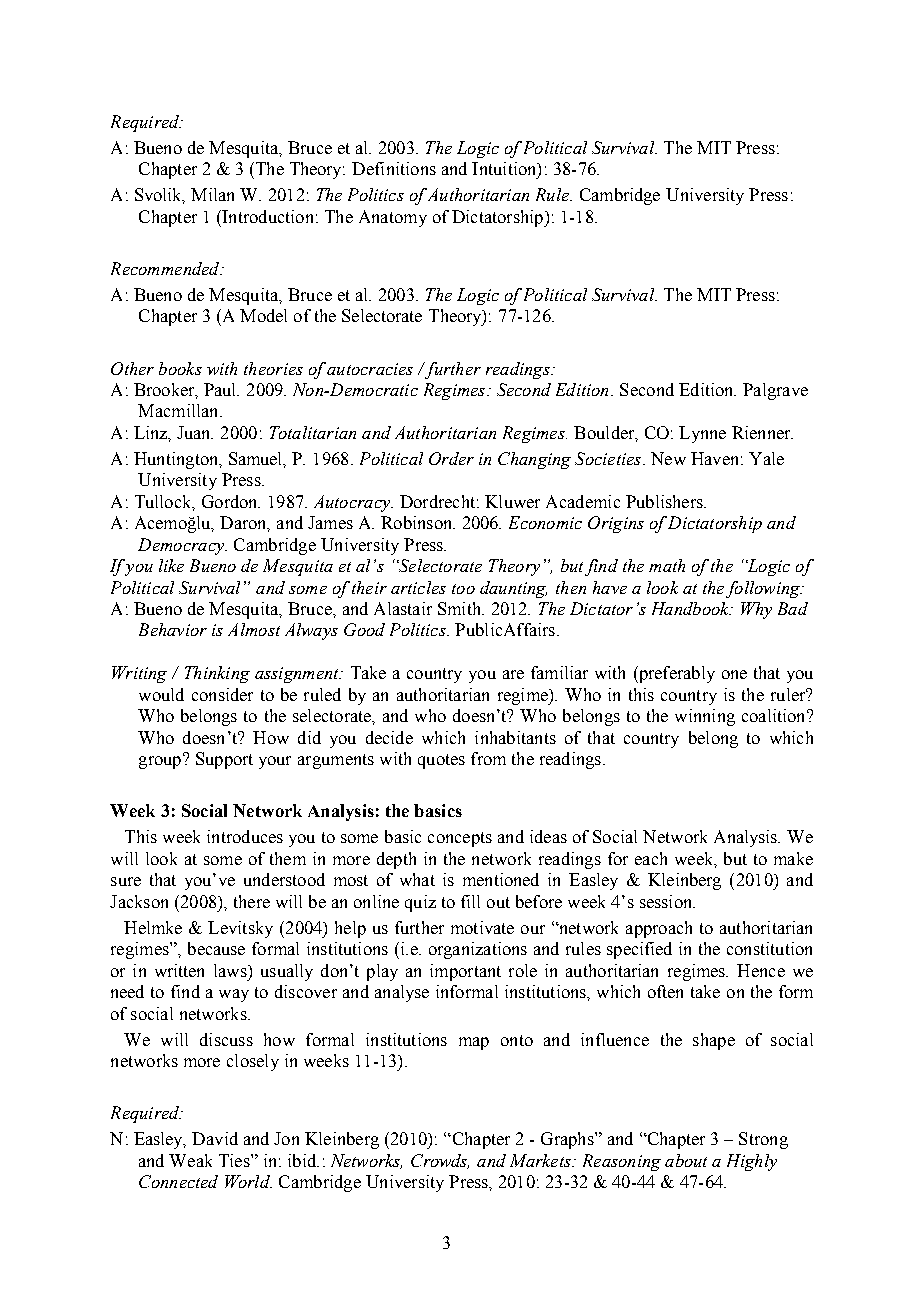 The width and height of the screenshot is (924, 1308). Describe the element at coordinates (460, 839) in the screenshot. I see `concepts` at that location.
